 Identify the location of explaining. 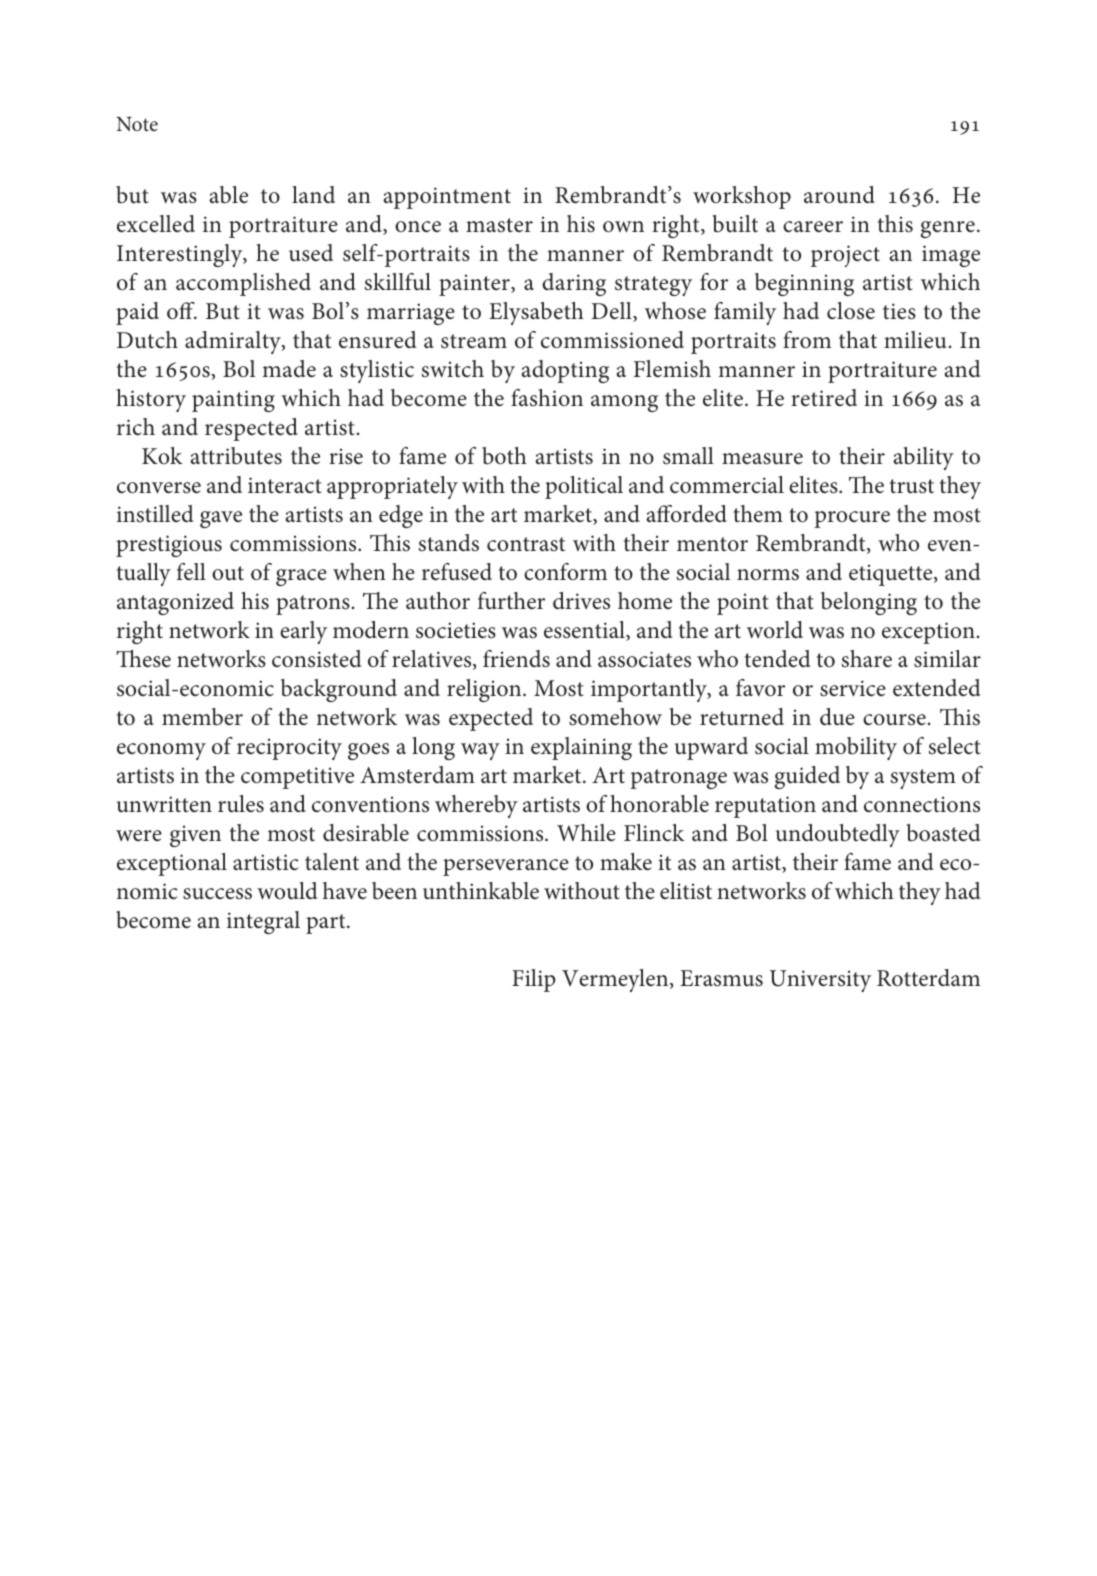
(581, 748).
